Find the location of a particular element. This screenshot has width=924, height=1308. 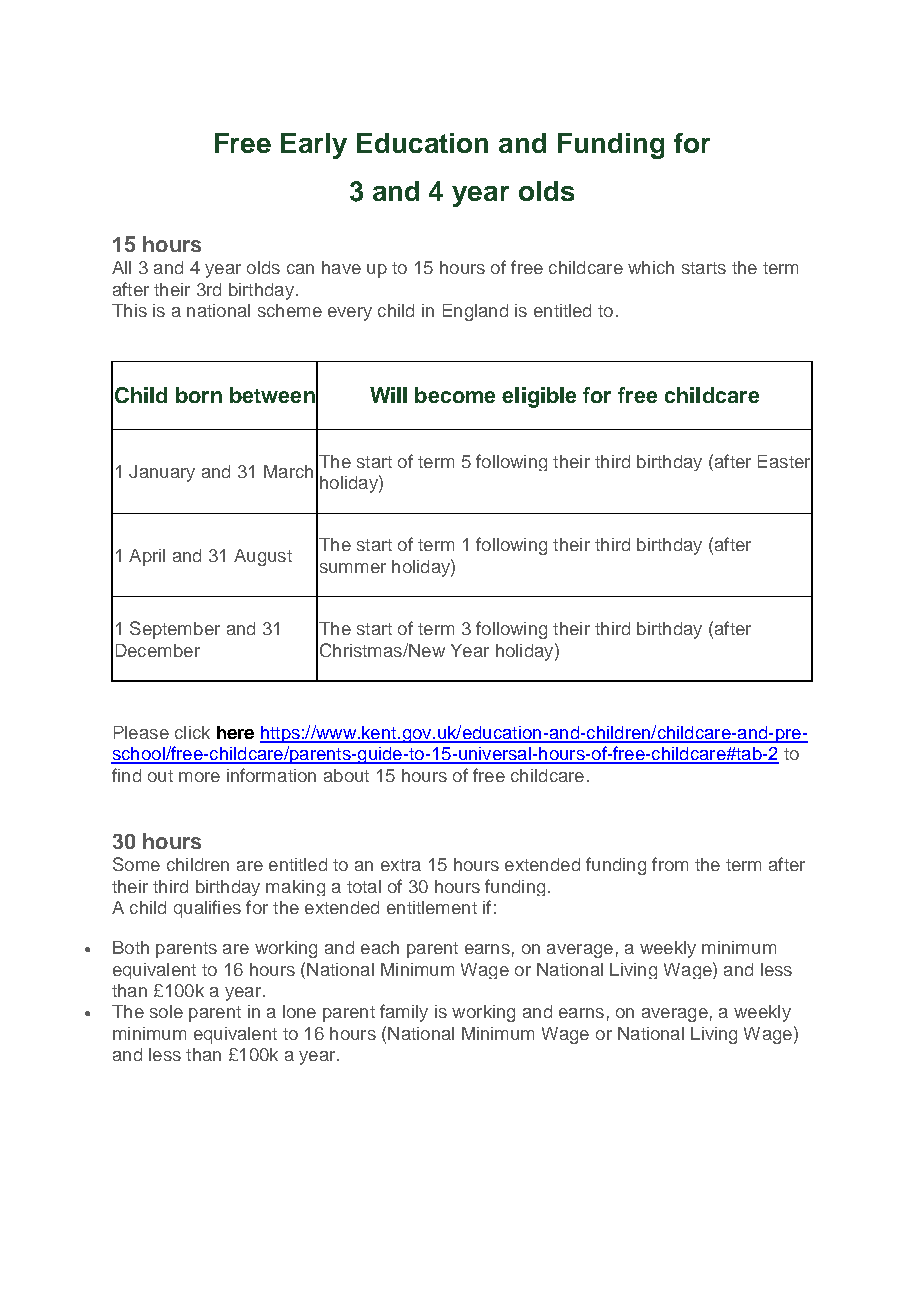

which is located at coordinates (651, 267).
